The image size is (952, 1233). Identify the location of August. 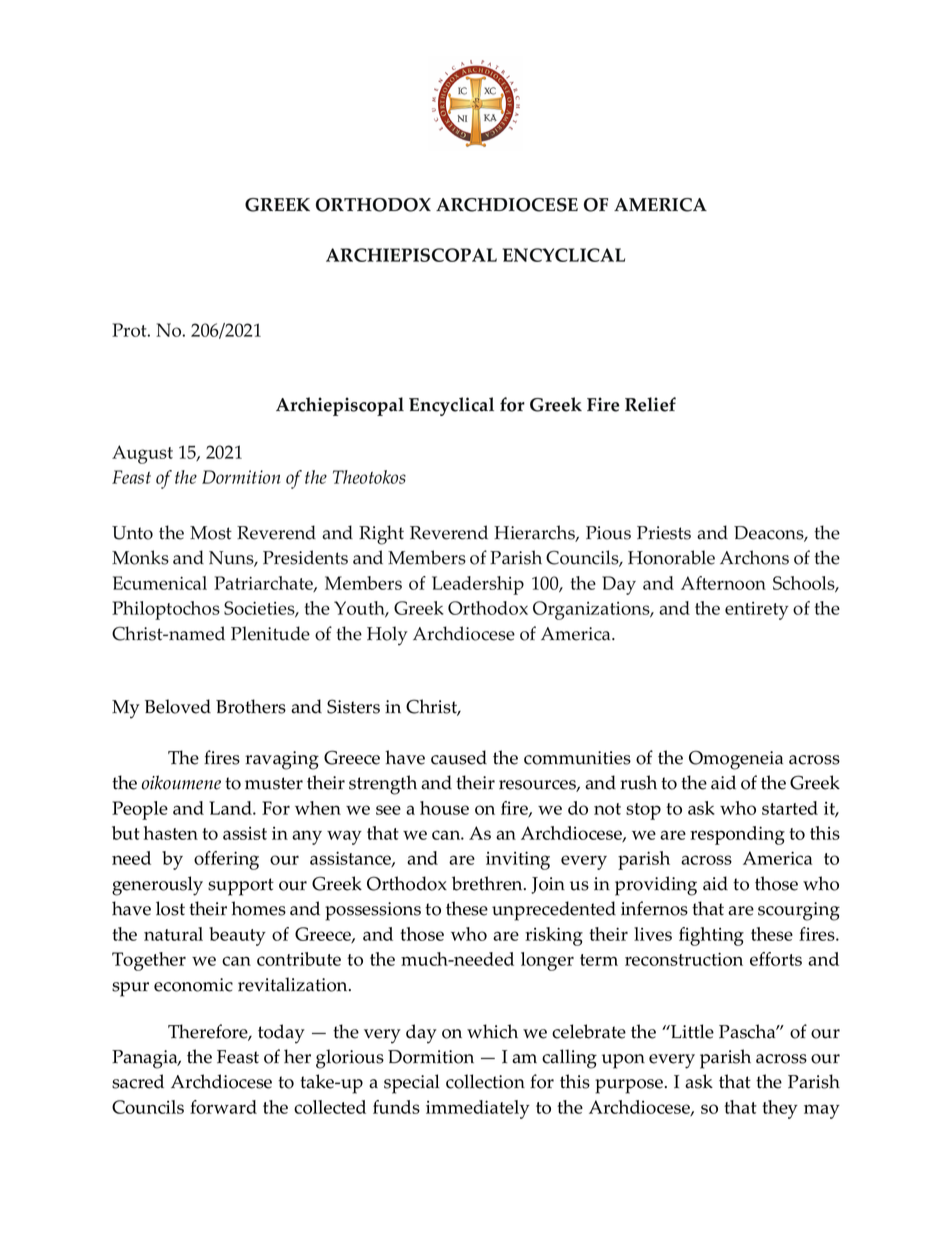
(142, 454).
